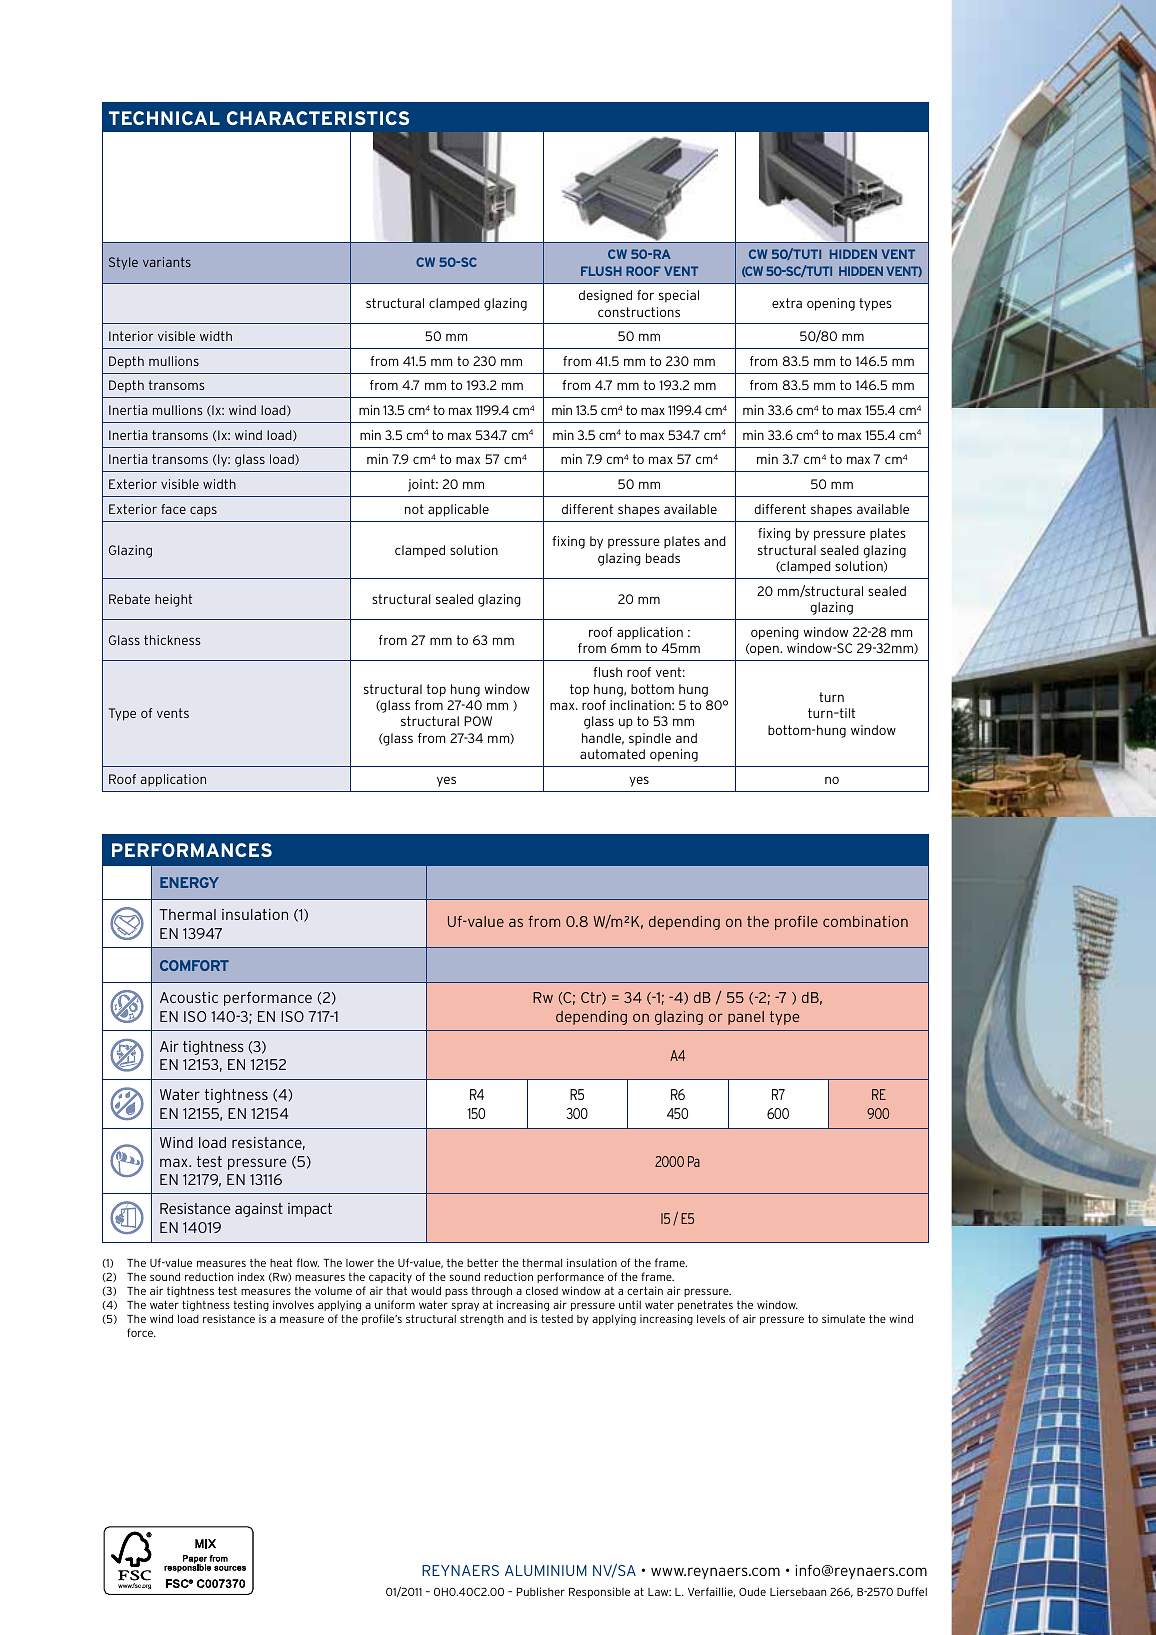  I want to click on simulate, so click(843, 1318).
